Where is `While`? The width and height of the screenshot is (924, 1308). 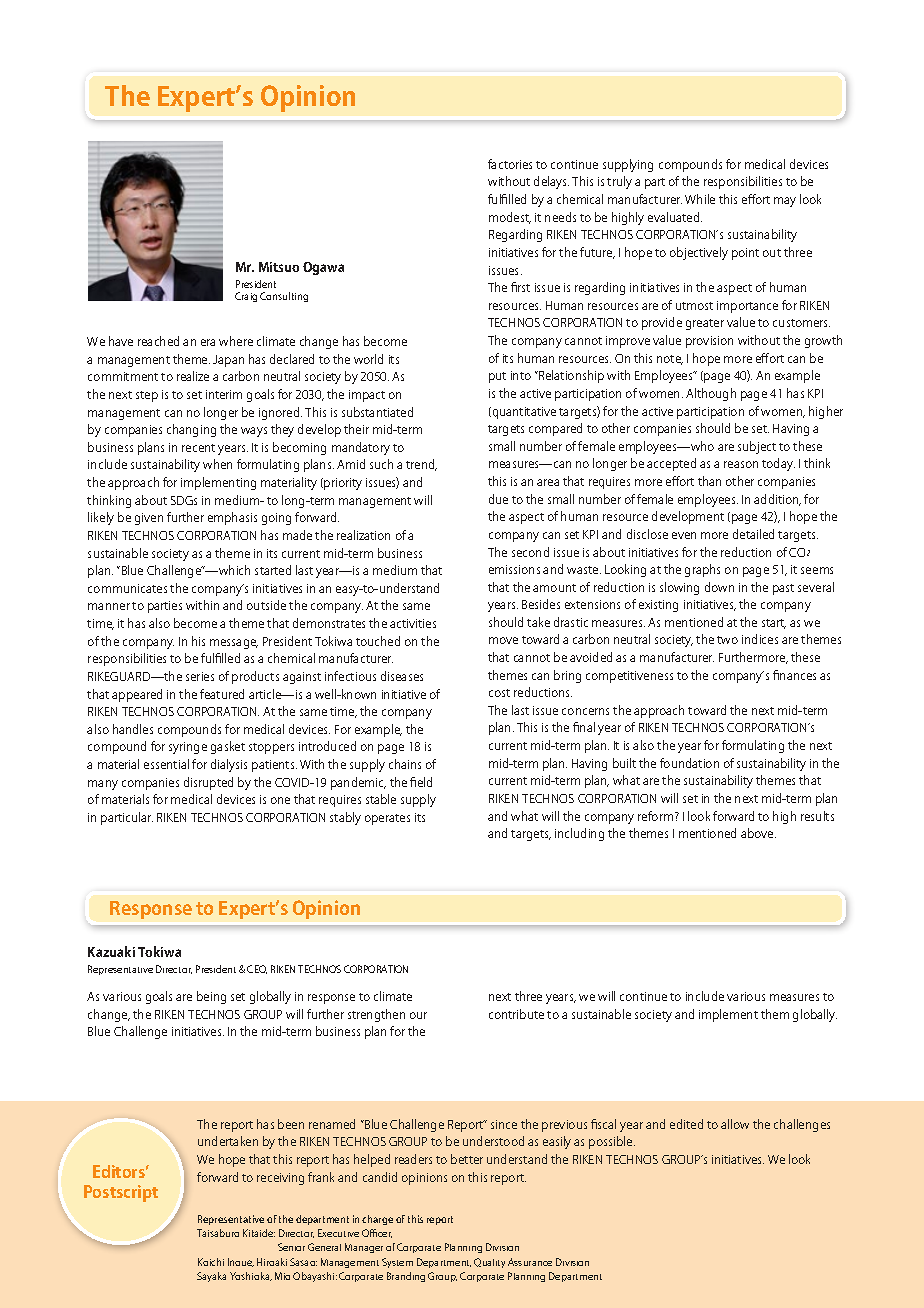
While is located at coordinates (700, 199).
